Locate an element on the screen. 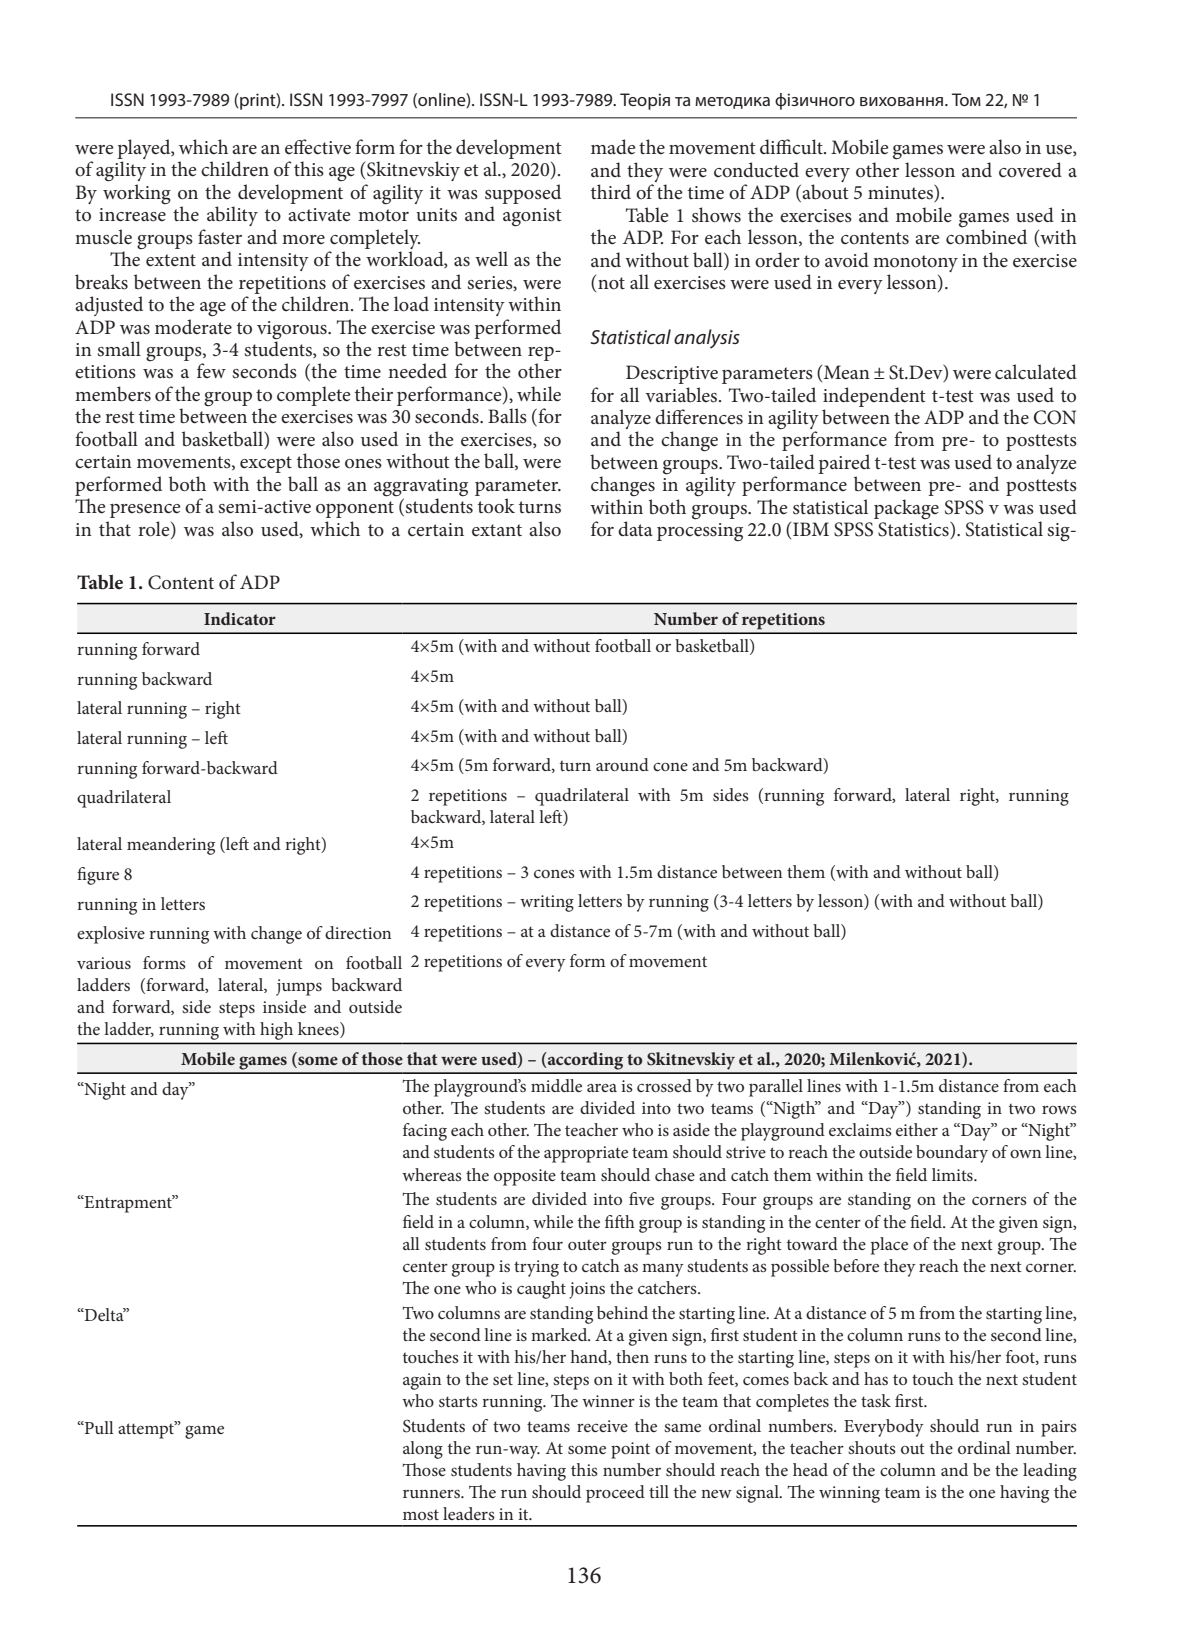 This screenshot has height=1650, width=1187. shouts is located at coordinates (872, 1447).
